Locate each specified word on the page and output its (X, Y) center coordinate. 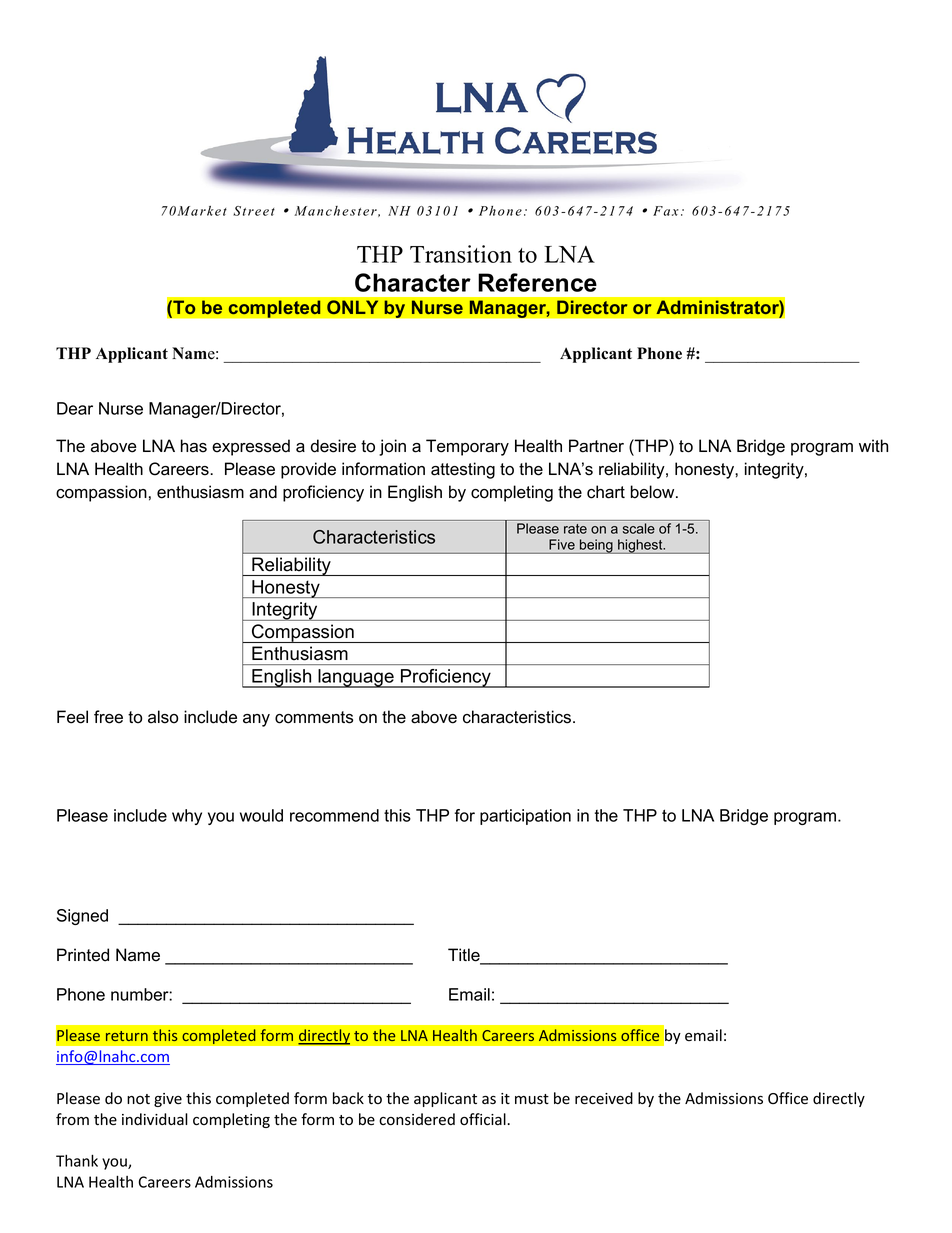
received (604, 1098)
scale (639, 528)
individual (155, 1119)
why (187, 817)
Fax (666, 211)
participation (525, 817)
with (873, 445)
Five (562, 544)
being (596, 546)
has (194, 446)
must (532, 1099)
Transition (461, 254)
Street (254, 211)
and (263, 492)
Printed (83, 955)
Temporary (467, 447)
